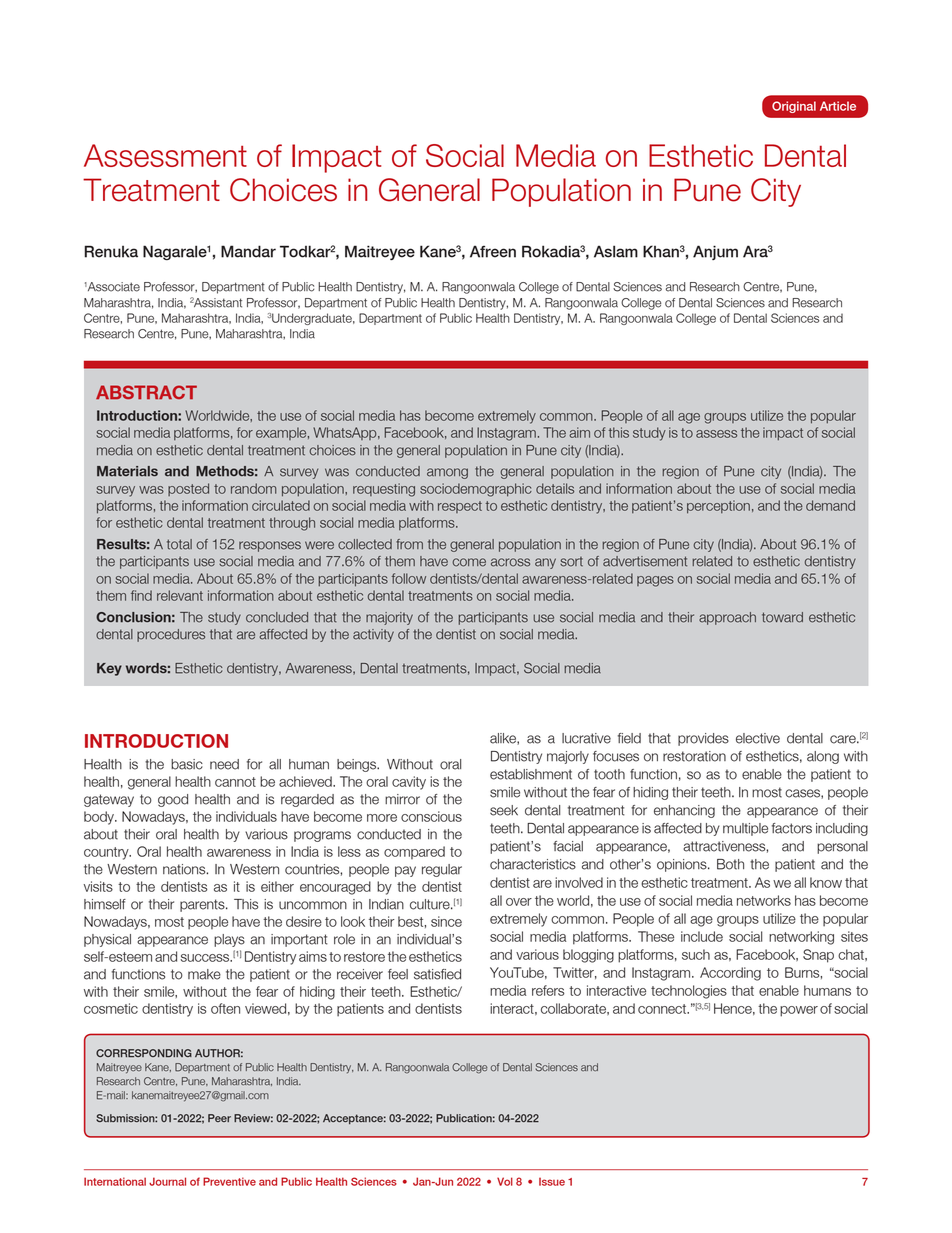 The image size is (952, 1233). I want to click on Aslam, so click(616, 251).
